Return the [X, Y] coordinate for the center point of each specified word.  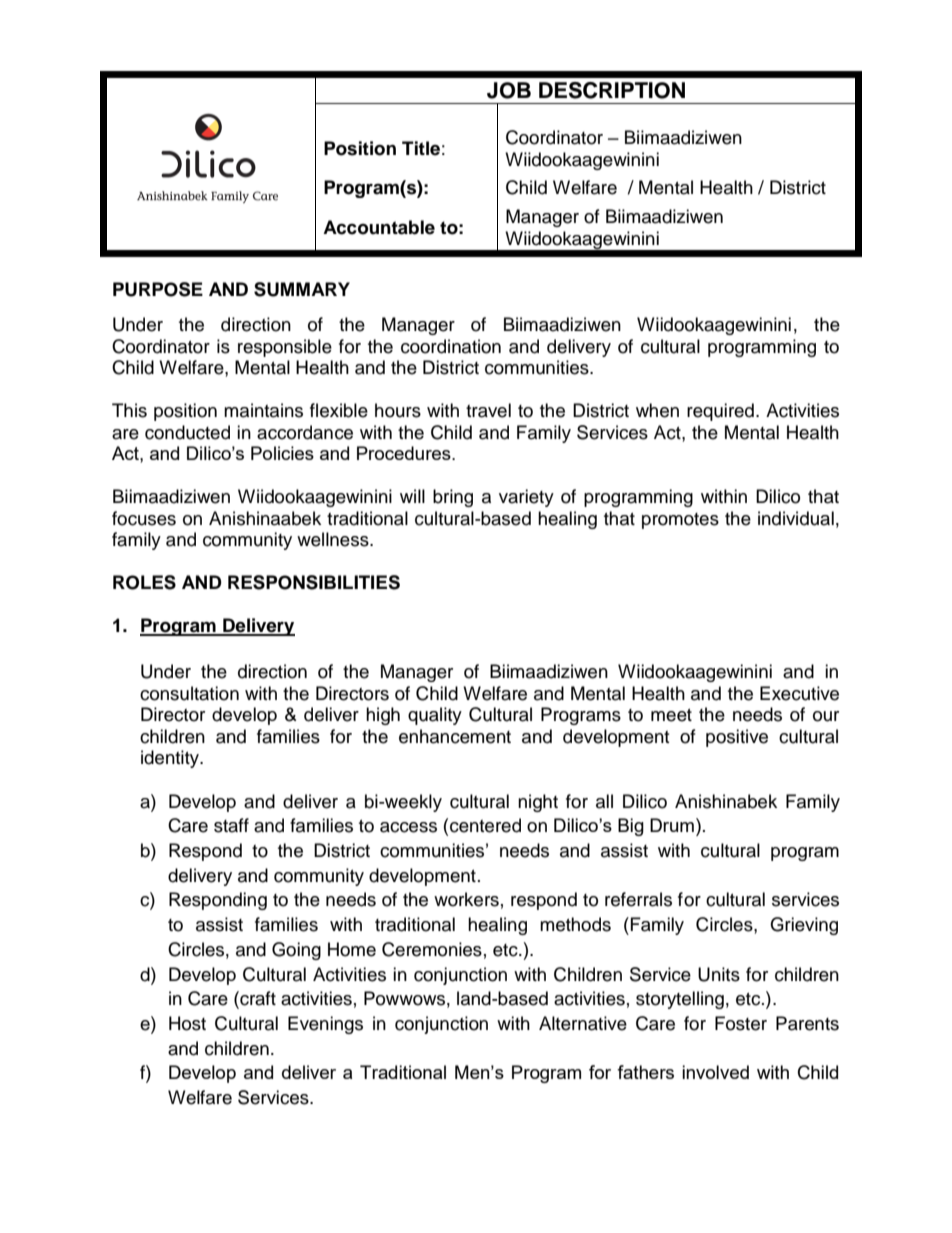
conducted [187, 432]
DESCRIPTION [612, 90]
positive [737, 738]
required [720, 412]
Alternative [583, 1023]
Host [187, 1023]
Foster [741, 1023]
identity [171, 759]
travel [488, 410]
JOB [509, 90]
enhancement [455, 736]
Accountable [379, 227]
